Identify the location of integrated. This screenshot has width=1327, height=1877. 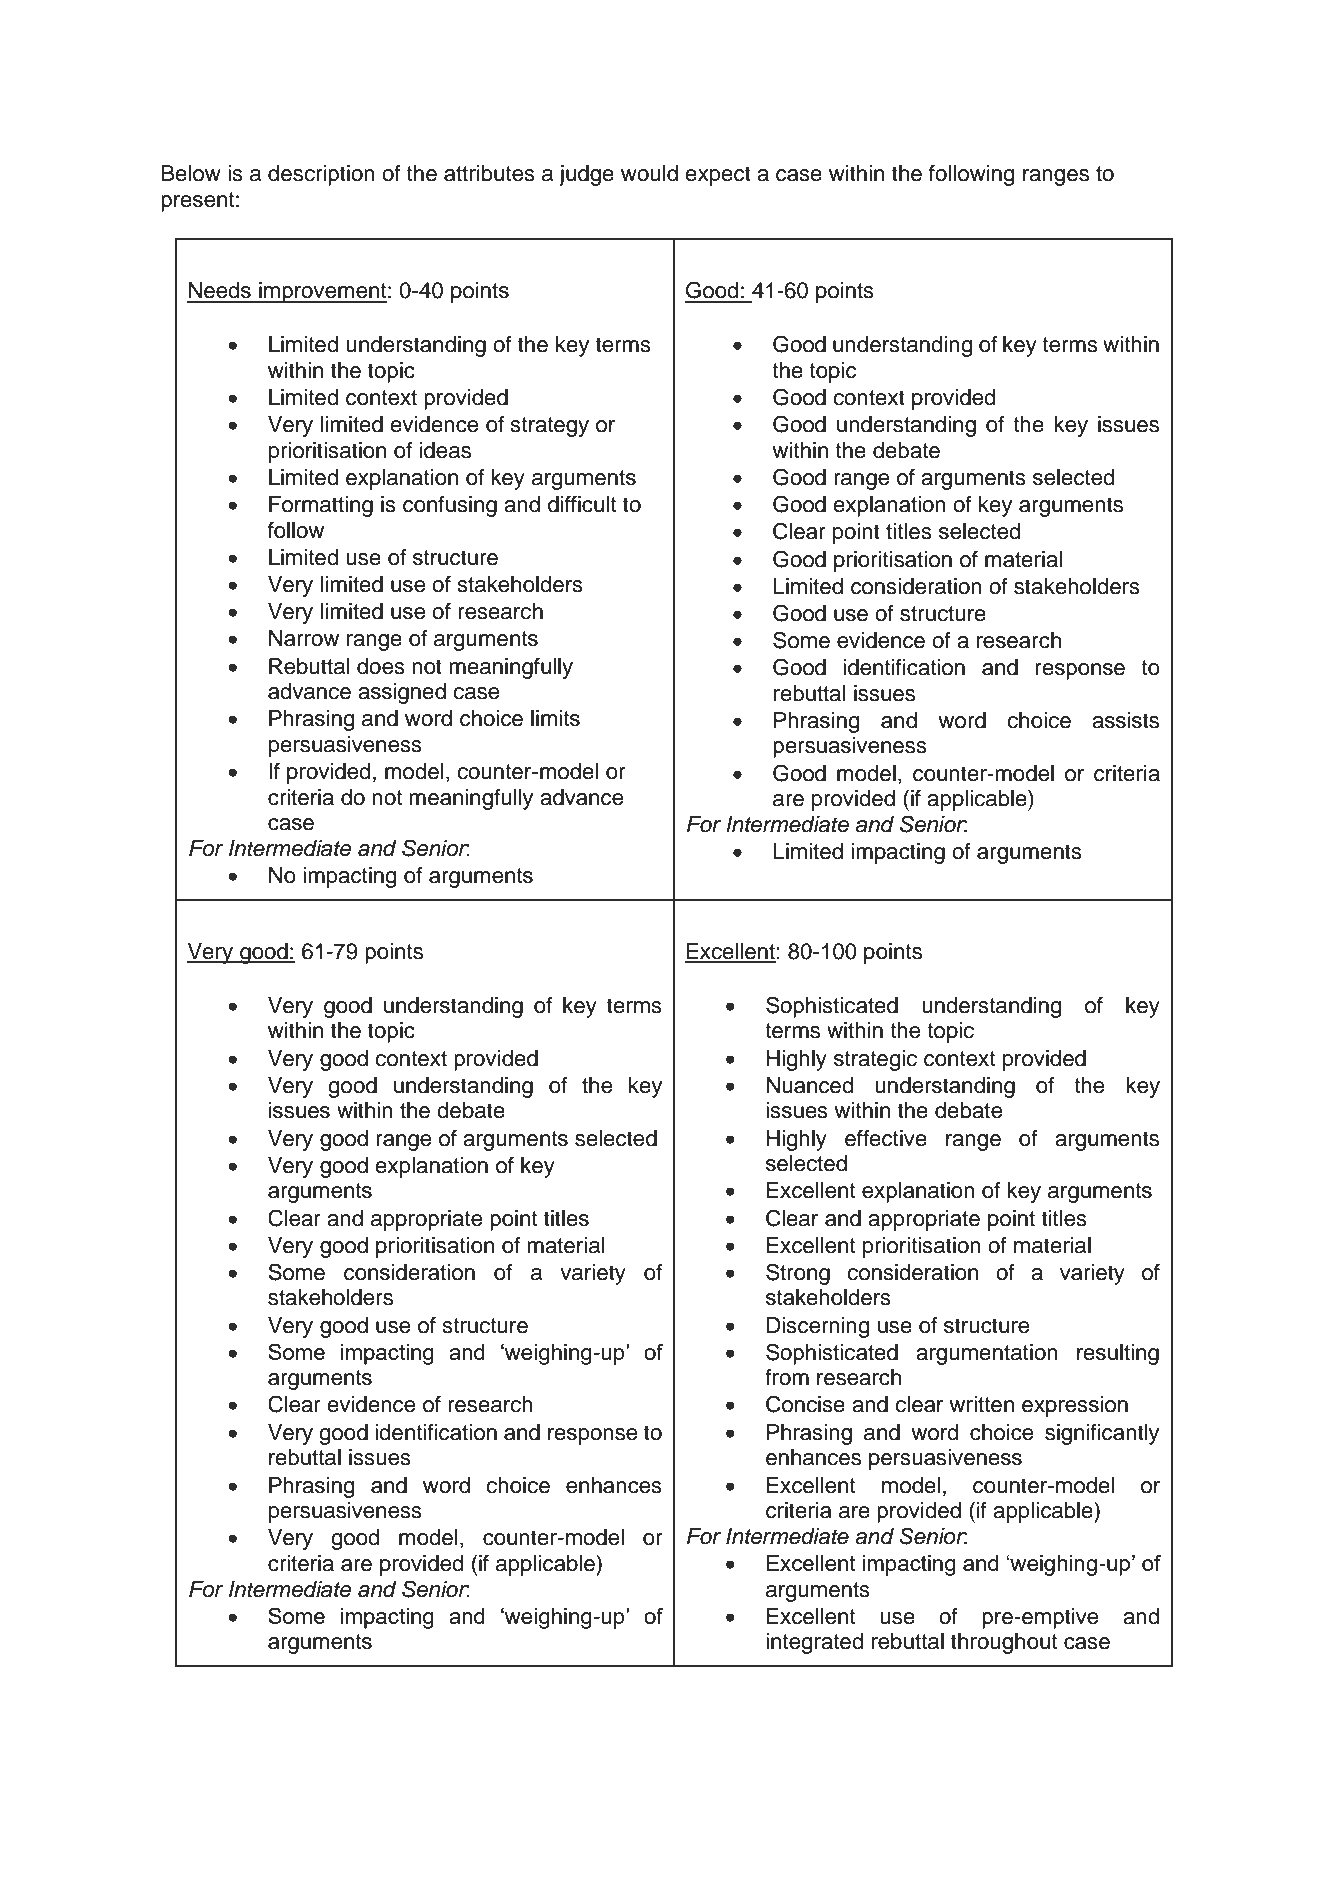
(815, 1643).
